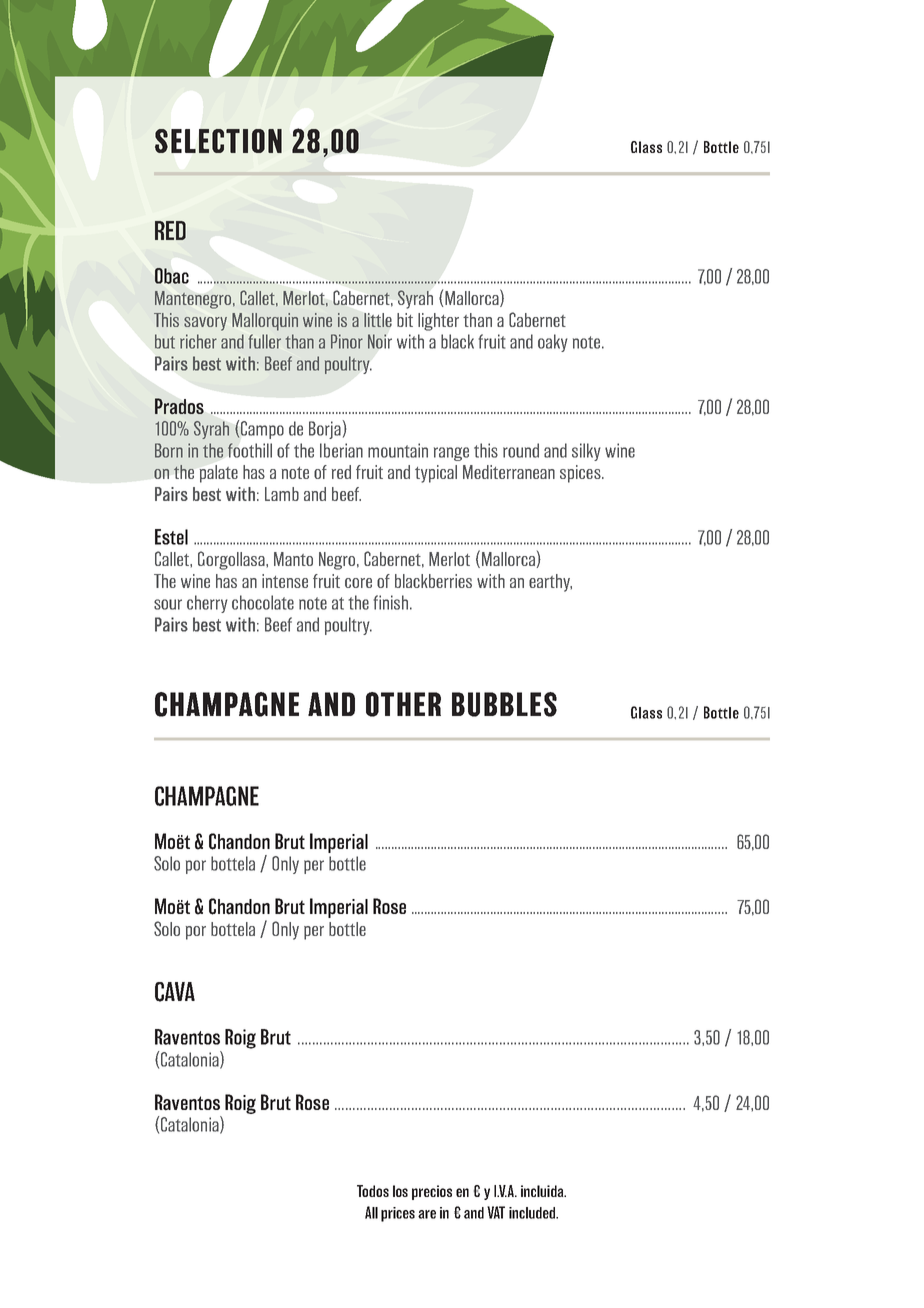  I want to click on palate, so click(219, 474).
